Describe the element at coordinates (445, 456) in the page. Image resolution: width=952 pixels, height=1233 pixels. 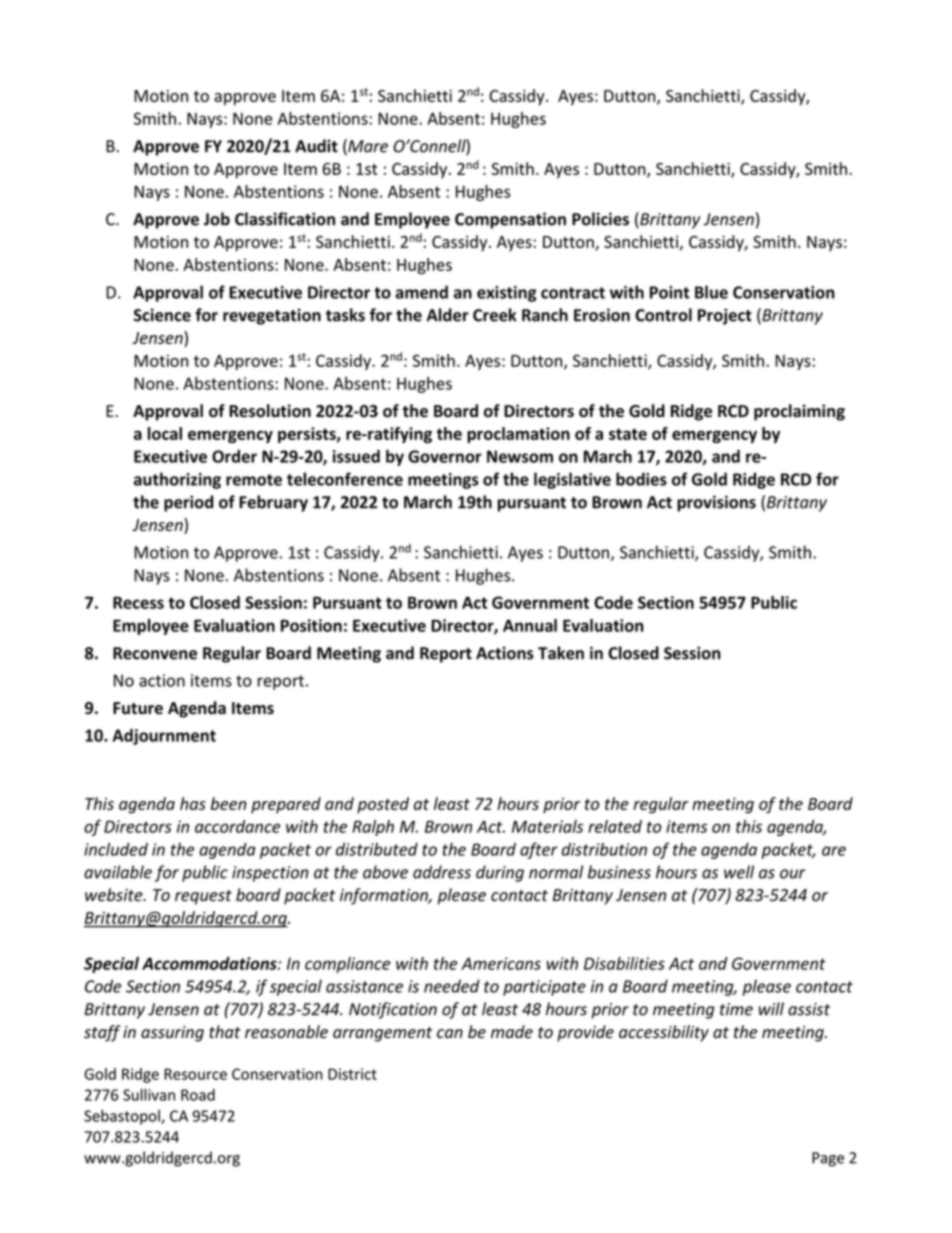
I see `Governor` at that location.
